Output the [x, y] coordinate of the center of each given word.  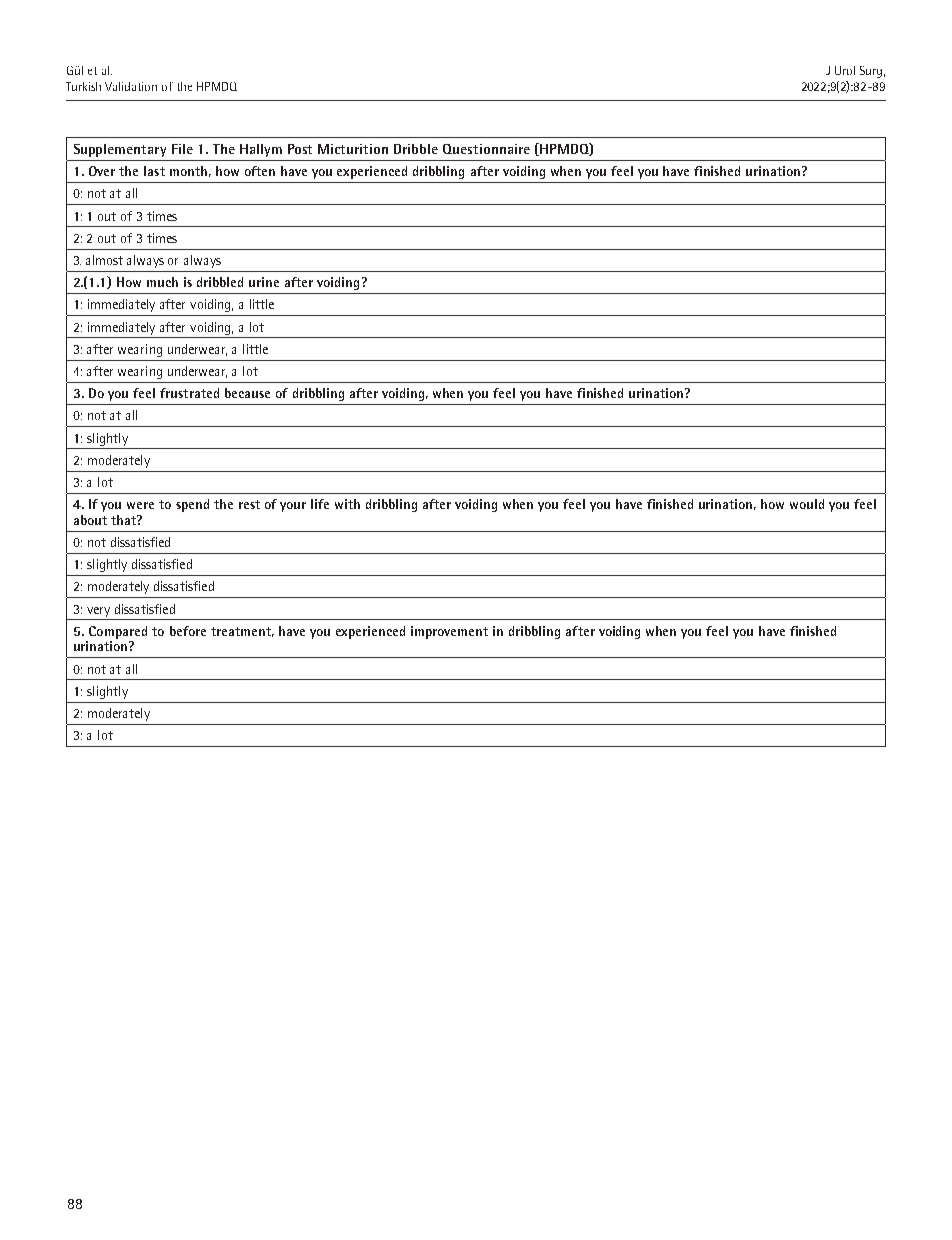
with [347, 504]
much [162, 282]
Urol [845, 70]
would [807, 504]
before [188, 631]
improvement [449, 632]
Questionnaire [486, 149]
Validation [131, 86]
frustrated [189, 393]
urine [264, 282]
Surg [871, 72]
